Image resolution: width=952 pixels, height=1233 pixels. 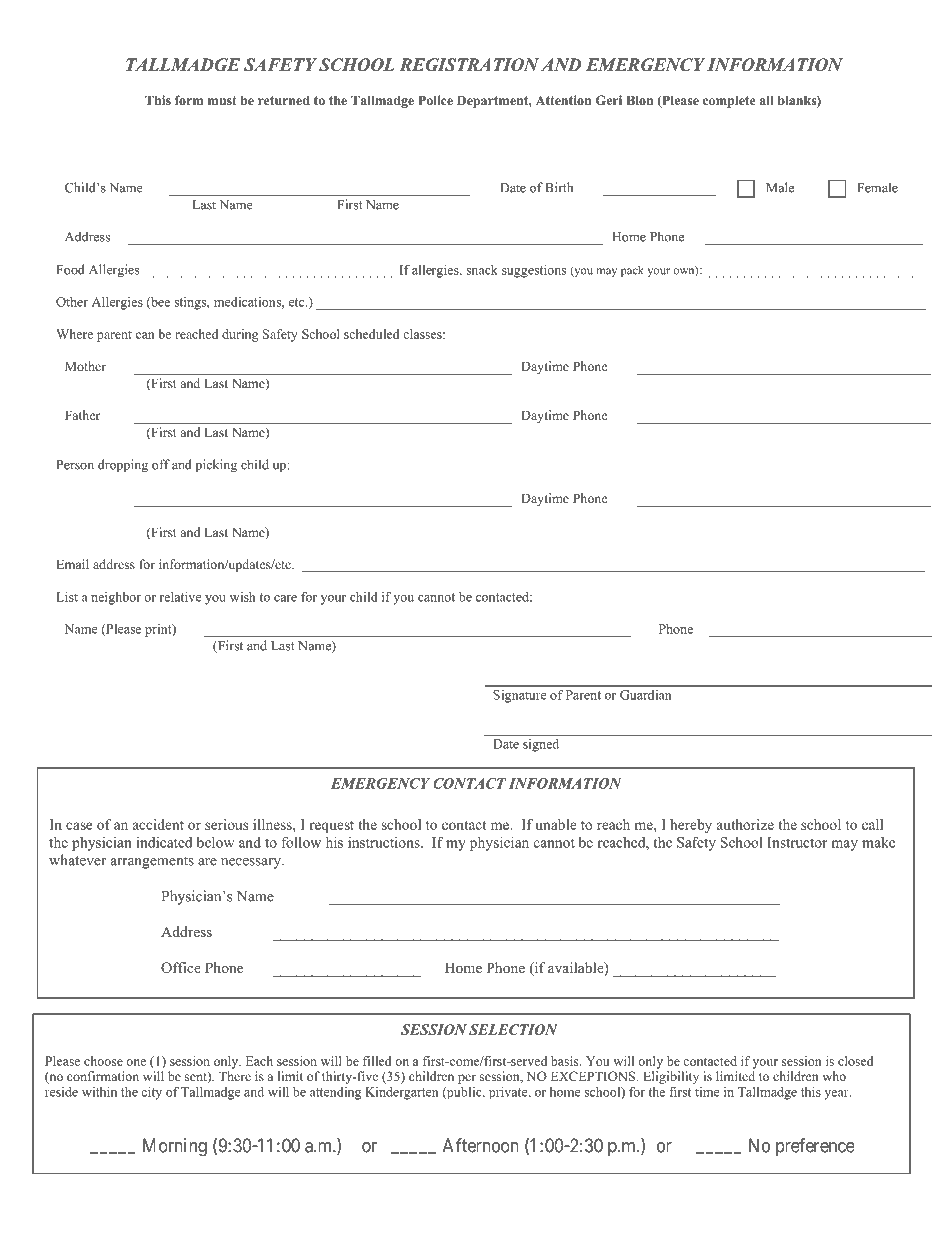 What do you see at coordinates (151, 1093) in the screenshot?
I see `city` at bounding box center [151, 1093].
